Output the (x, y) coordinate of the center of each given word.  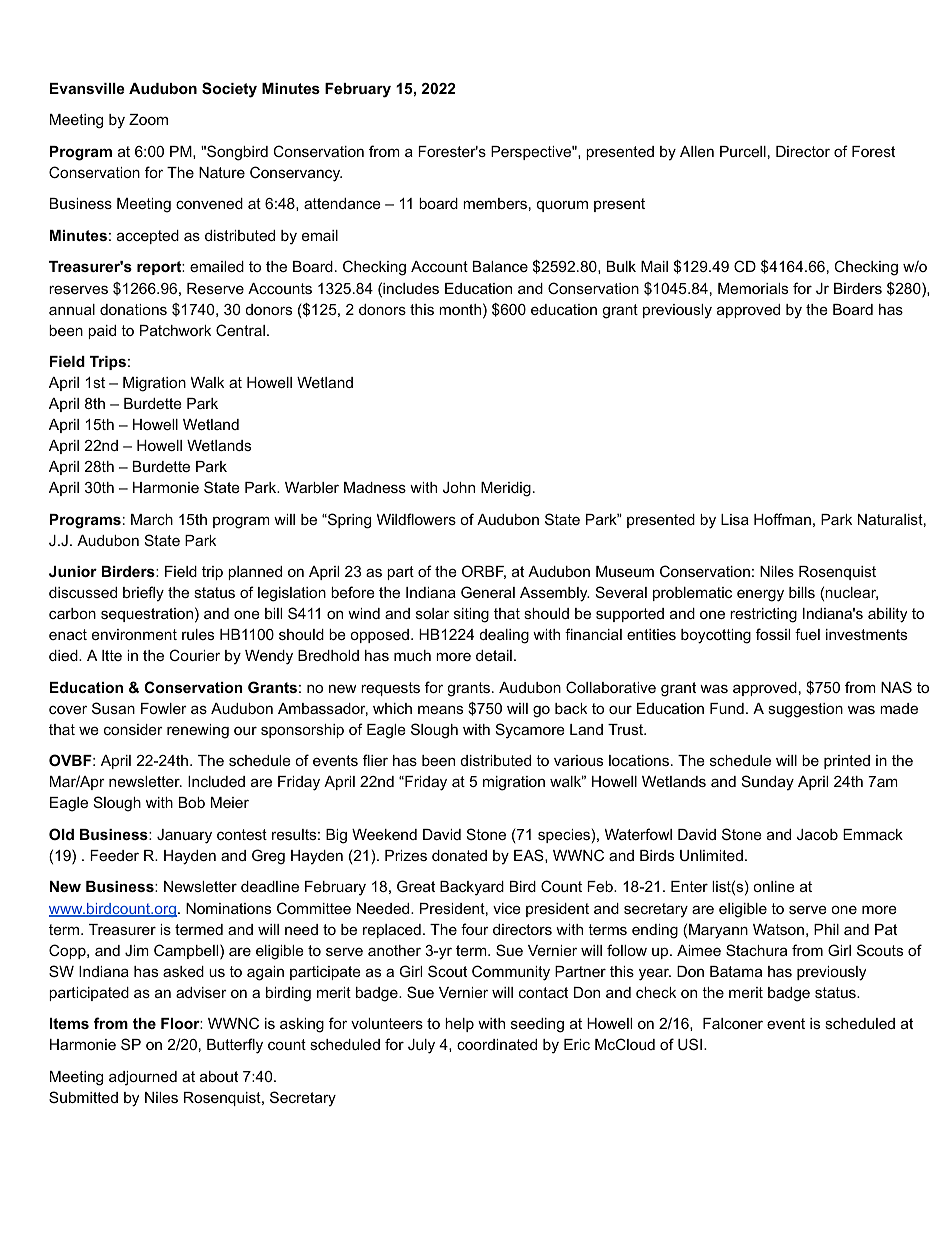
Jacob (817, 834)
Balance (500, 266)
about (219, 1076)
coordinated (497, 1044)
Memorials (753, 288)
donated (459, 855)
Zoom (148, 119)
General (488, 592)
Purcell (743, 151)
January (184, 836)
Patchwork (175, 330)
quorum (562, 206)
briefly (143, 594)
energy (760, 595)
